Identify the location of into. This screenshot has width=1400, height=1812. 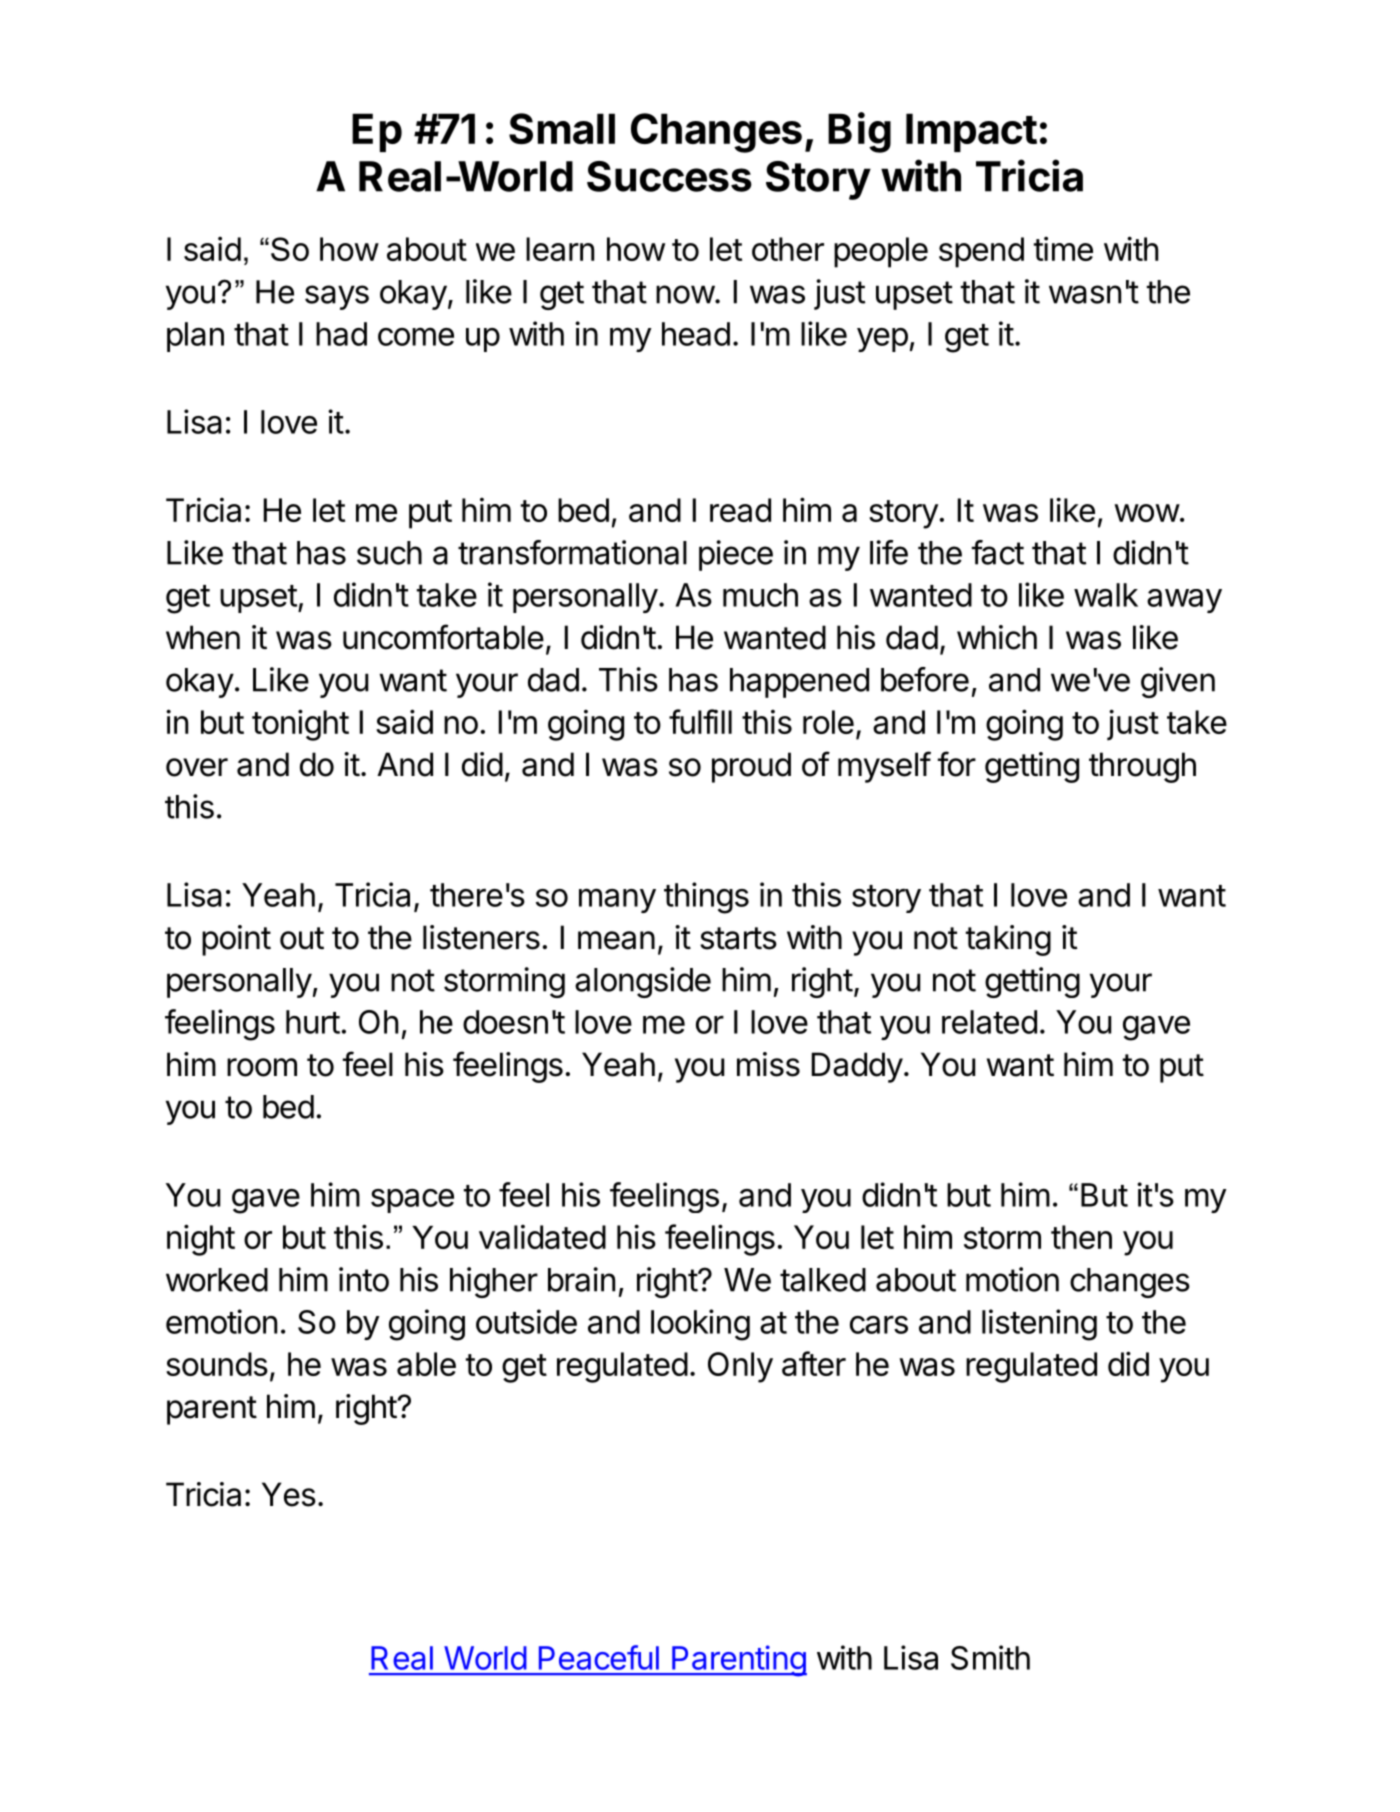
(364, 1279).
